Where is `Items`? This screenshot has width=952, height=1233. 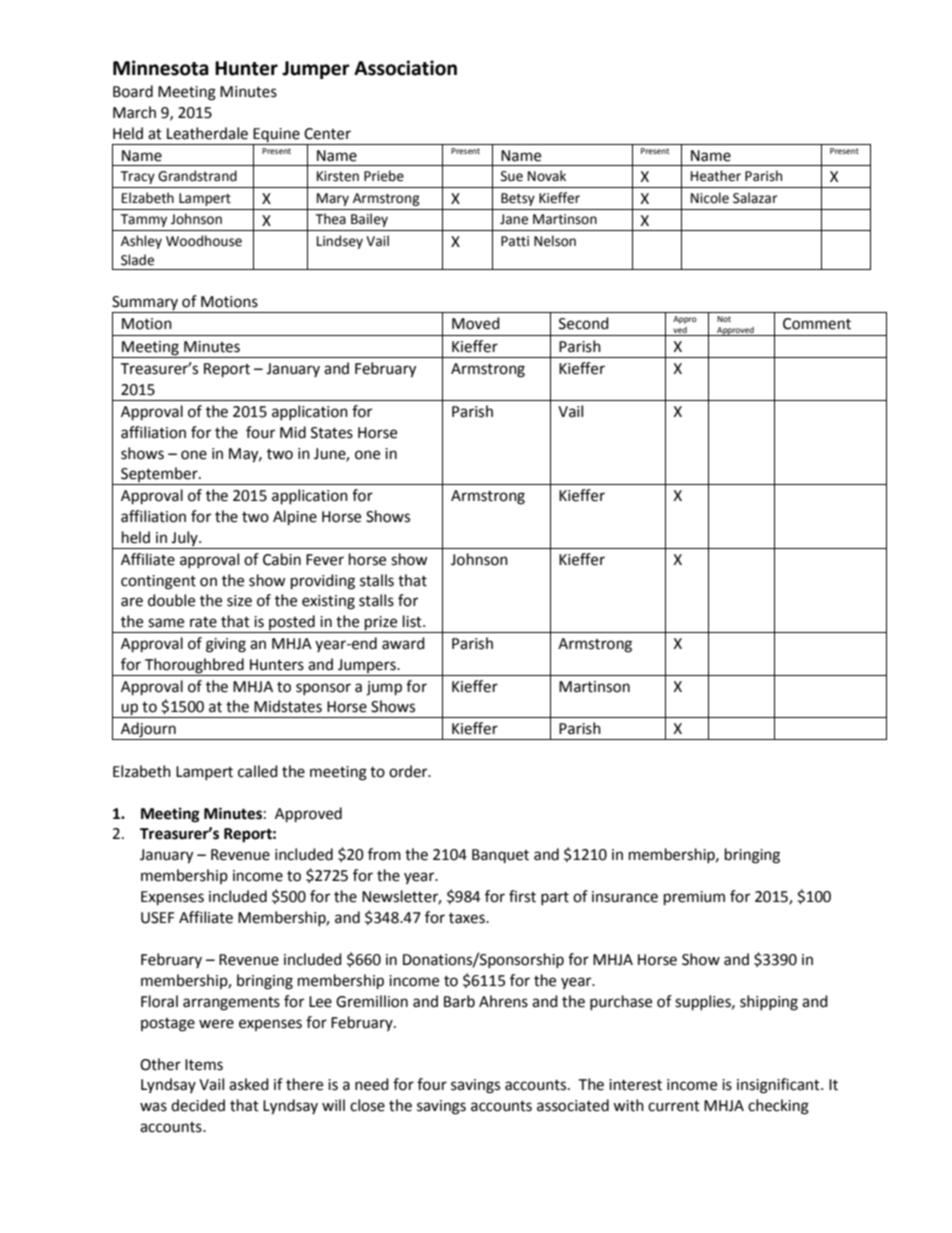 Items is located at coordinates (204, 1065).
